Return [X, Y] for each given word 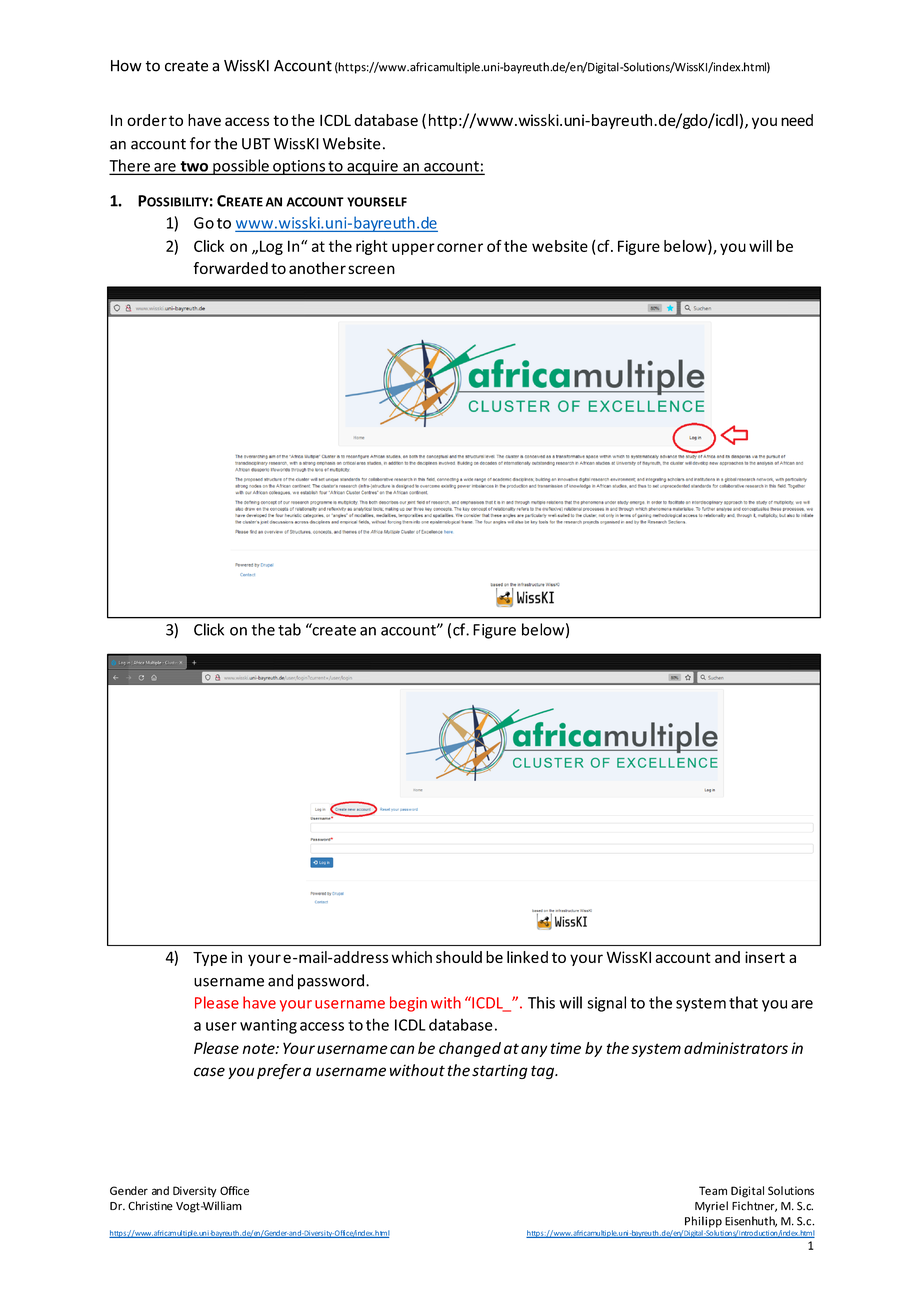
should [459, 957]
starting [500, 1071]
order [147, 120]
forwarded [230, 268]
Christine [150, 1206]
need [797, 120]
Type [210, 959]
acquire [372, 167]
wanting [268, 1026]
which [412, 957]
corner [460, 247]
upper [413, 249]
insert [765, 957]
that [743, 1002]
